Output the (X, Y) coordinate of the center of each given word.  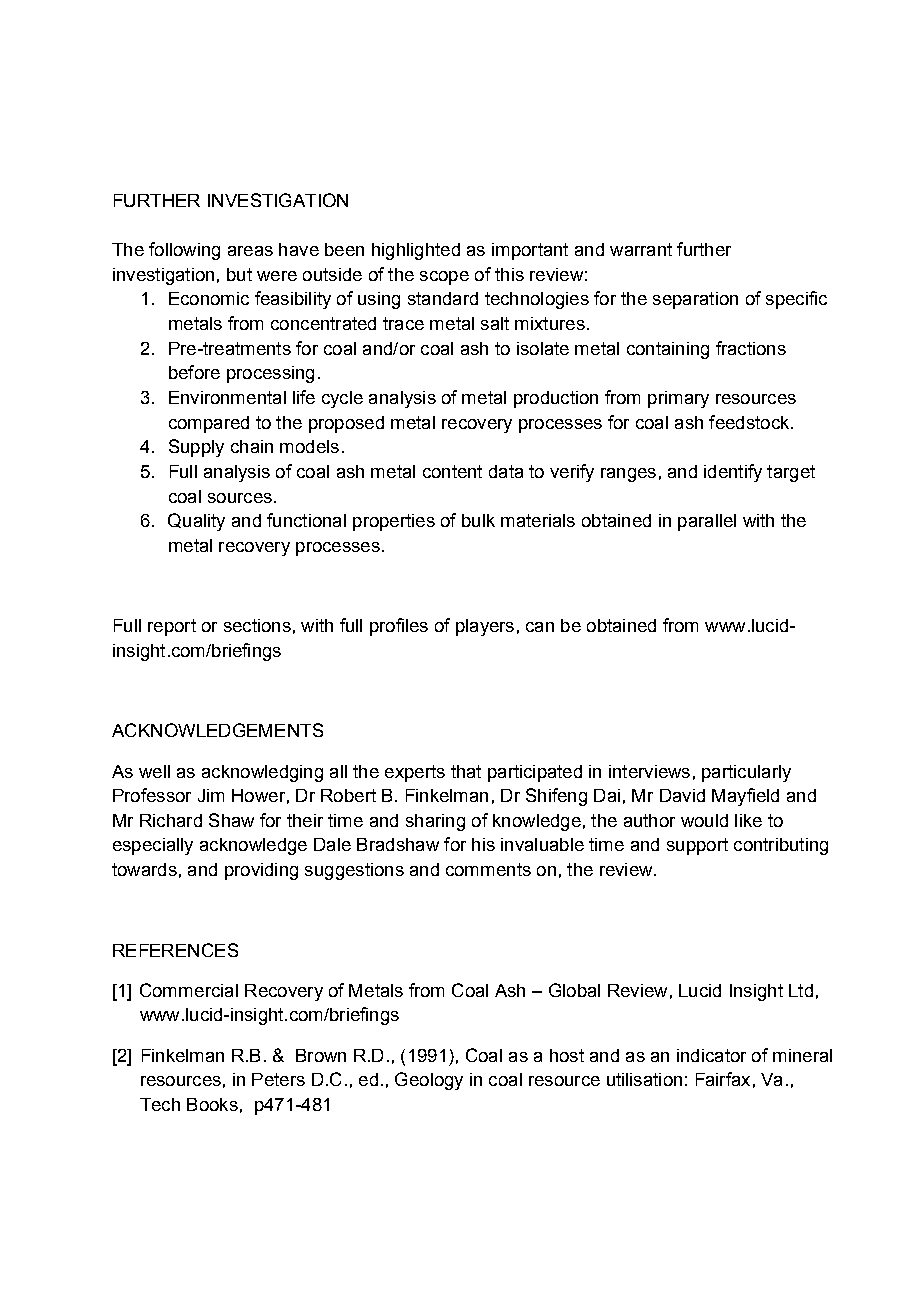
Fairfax (723, 1079)
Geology (429, 1081)
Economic (209, 298)
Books (212, 1104)
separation (695, 300)
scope (444, 278)
